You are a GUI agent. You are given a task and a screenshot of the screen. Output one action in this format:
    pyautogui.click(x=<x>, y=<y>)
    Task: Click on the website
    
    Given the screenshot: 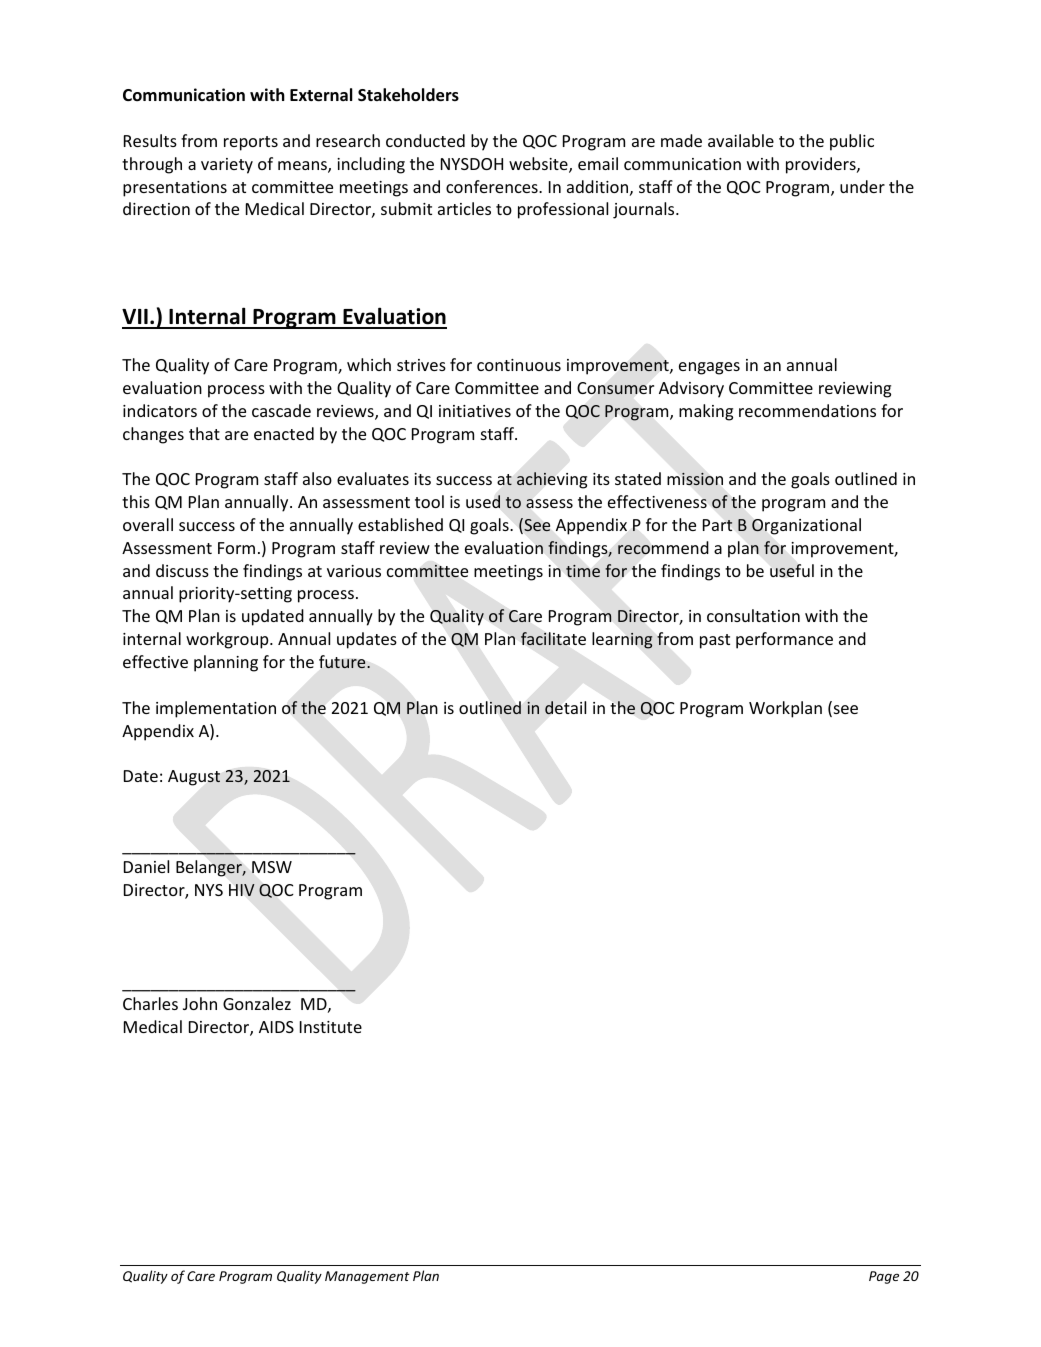 What is the action you would take?
    pyautogui.click(x=539, y=165)
